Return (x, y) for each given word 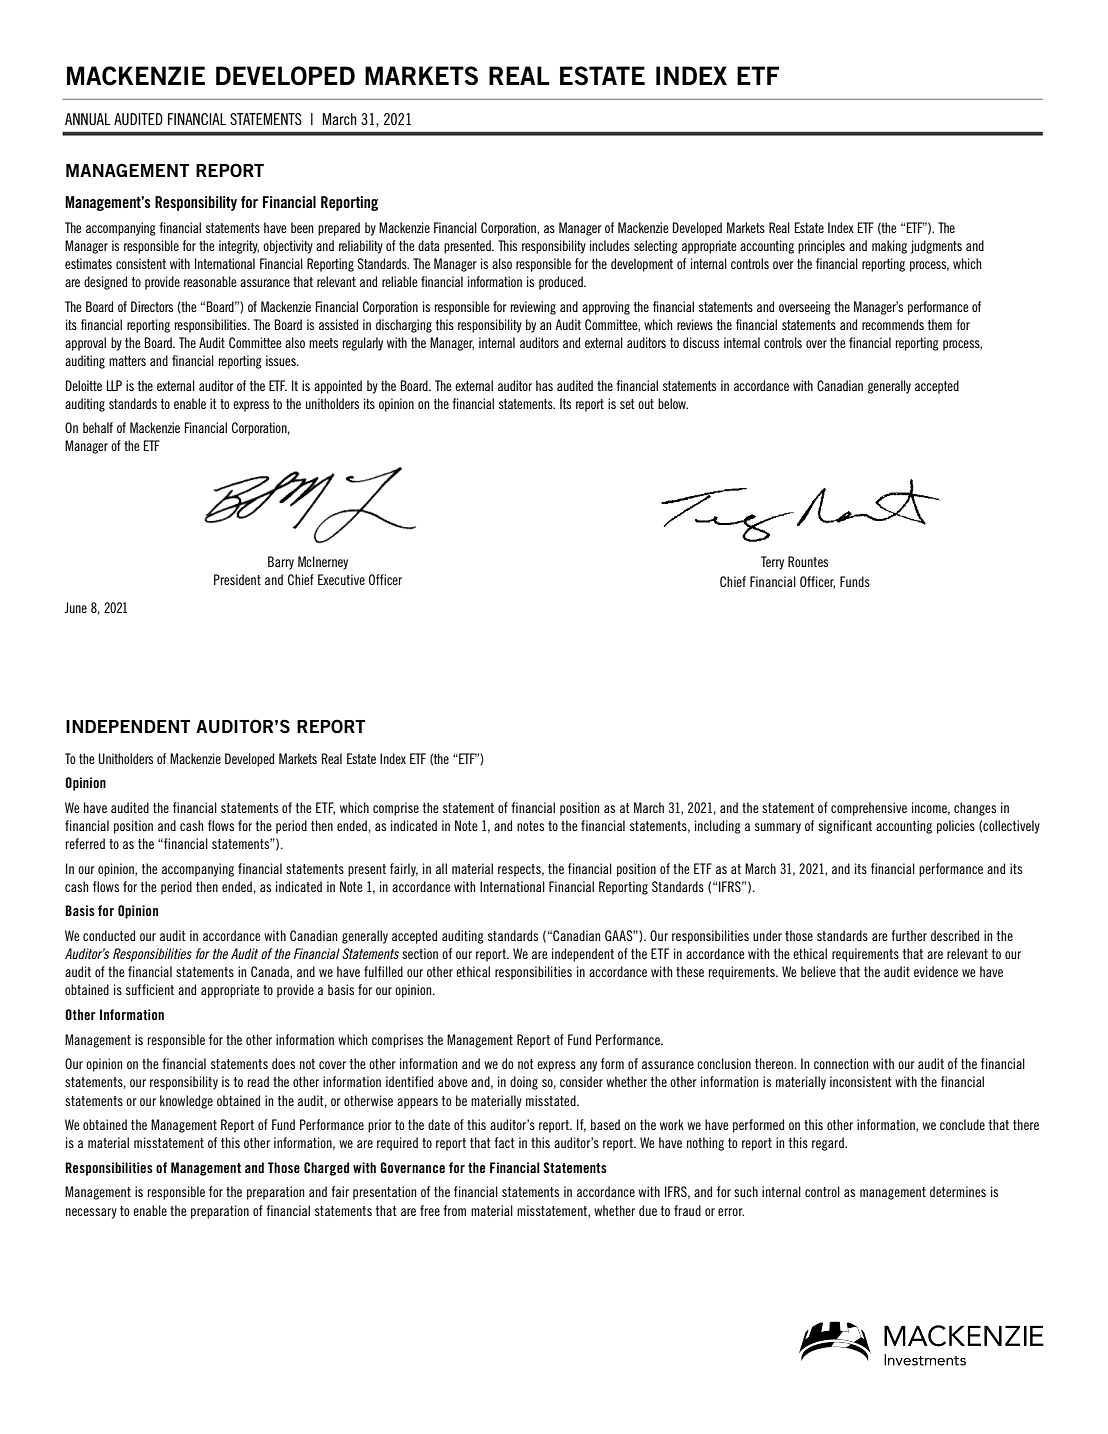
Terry (772, 563)
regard (829, 1144)
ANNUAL (88, 119)
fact (504, 1142)
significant (845, 827)
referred (85, 843)
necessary (91, 1213)
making (889, 247)
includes (610, 245)
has (544, 385)
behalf (98, 427)
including (718, 827)
